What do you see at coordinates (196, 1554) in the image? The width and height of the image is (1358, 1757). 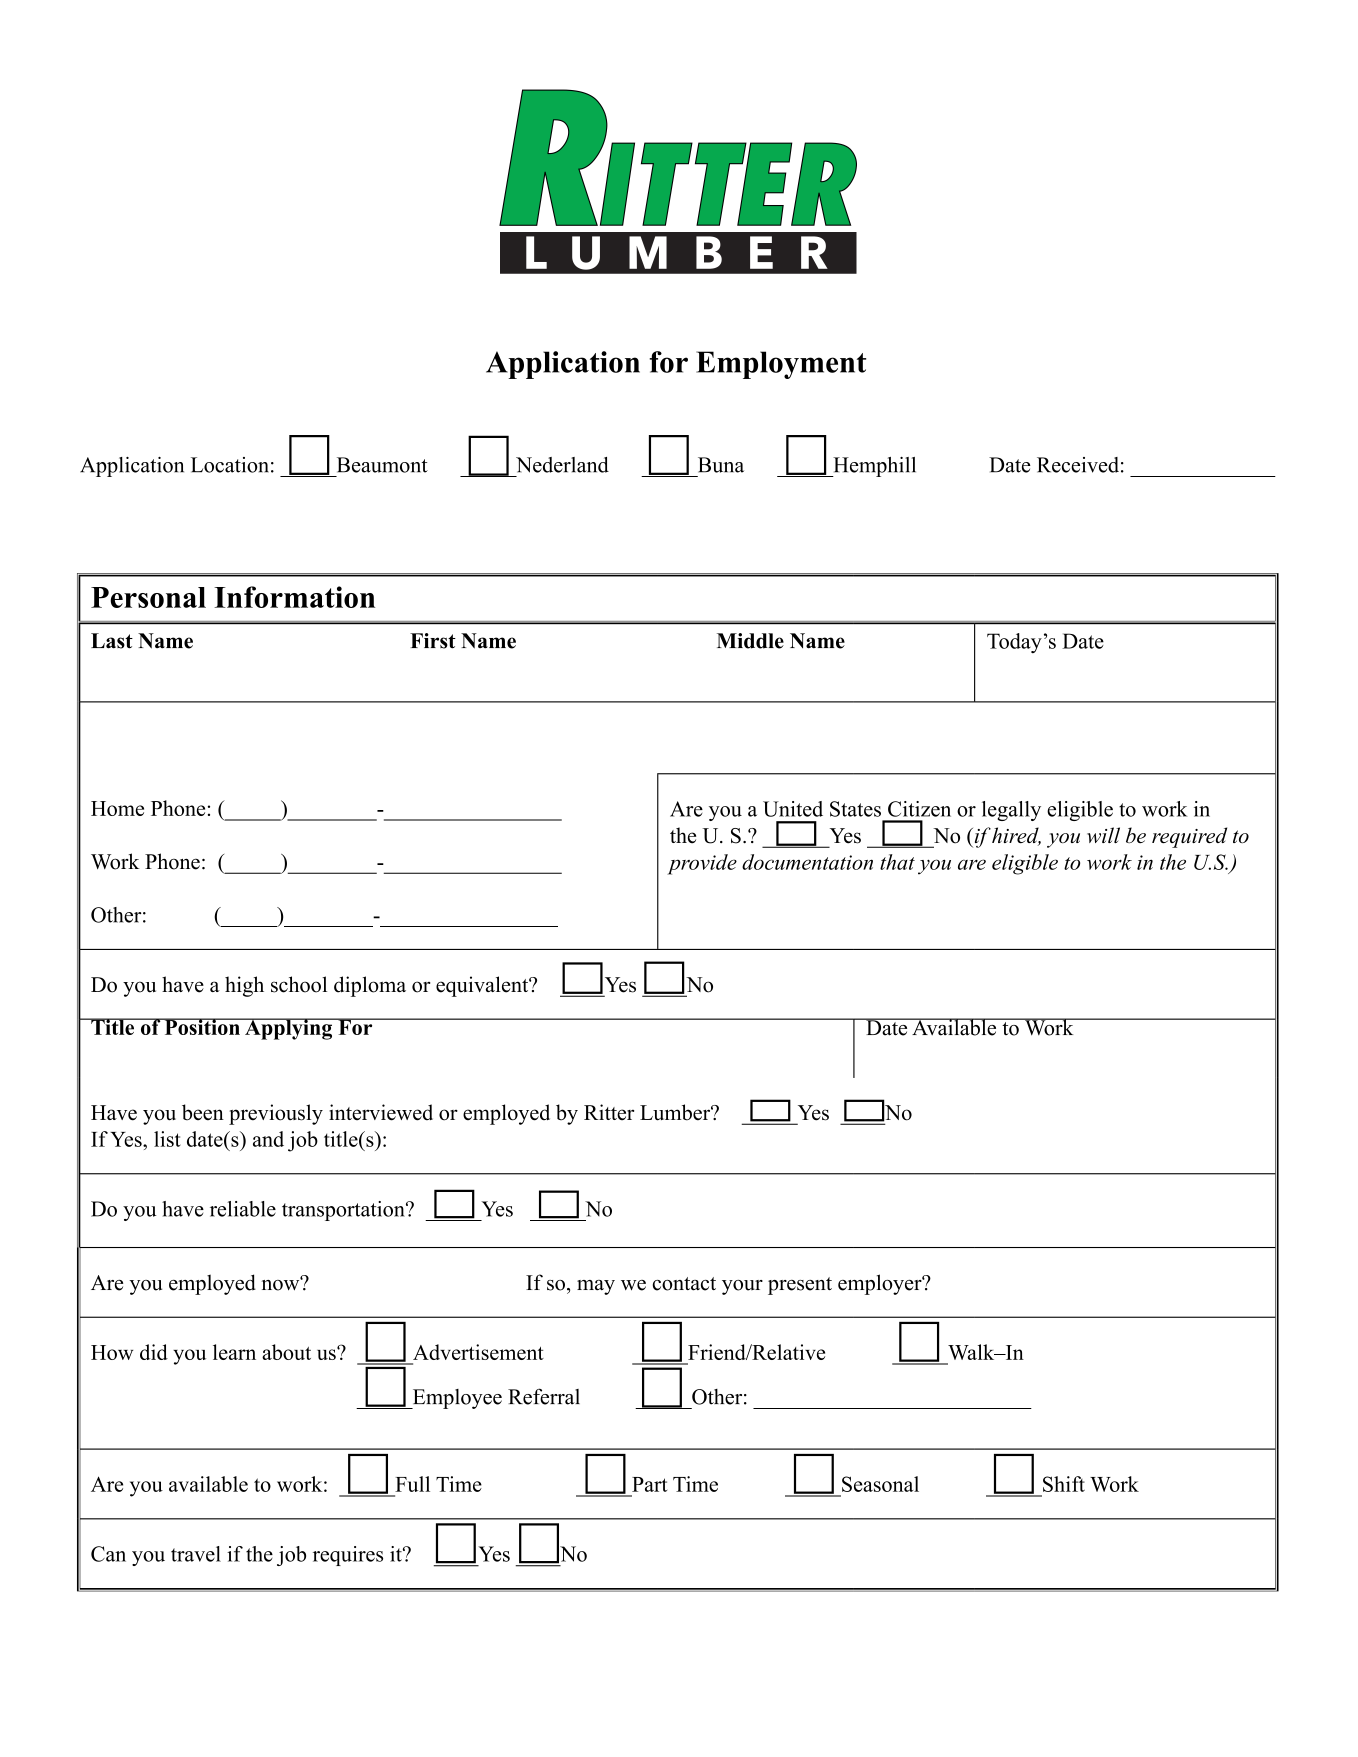 I see `travel` at bounding box center [196, 1554].
